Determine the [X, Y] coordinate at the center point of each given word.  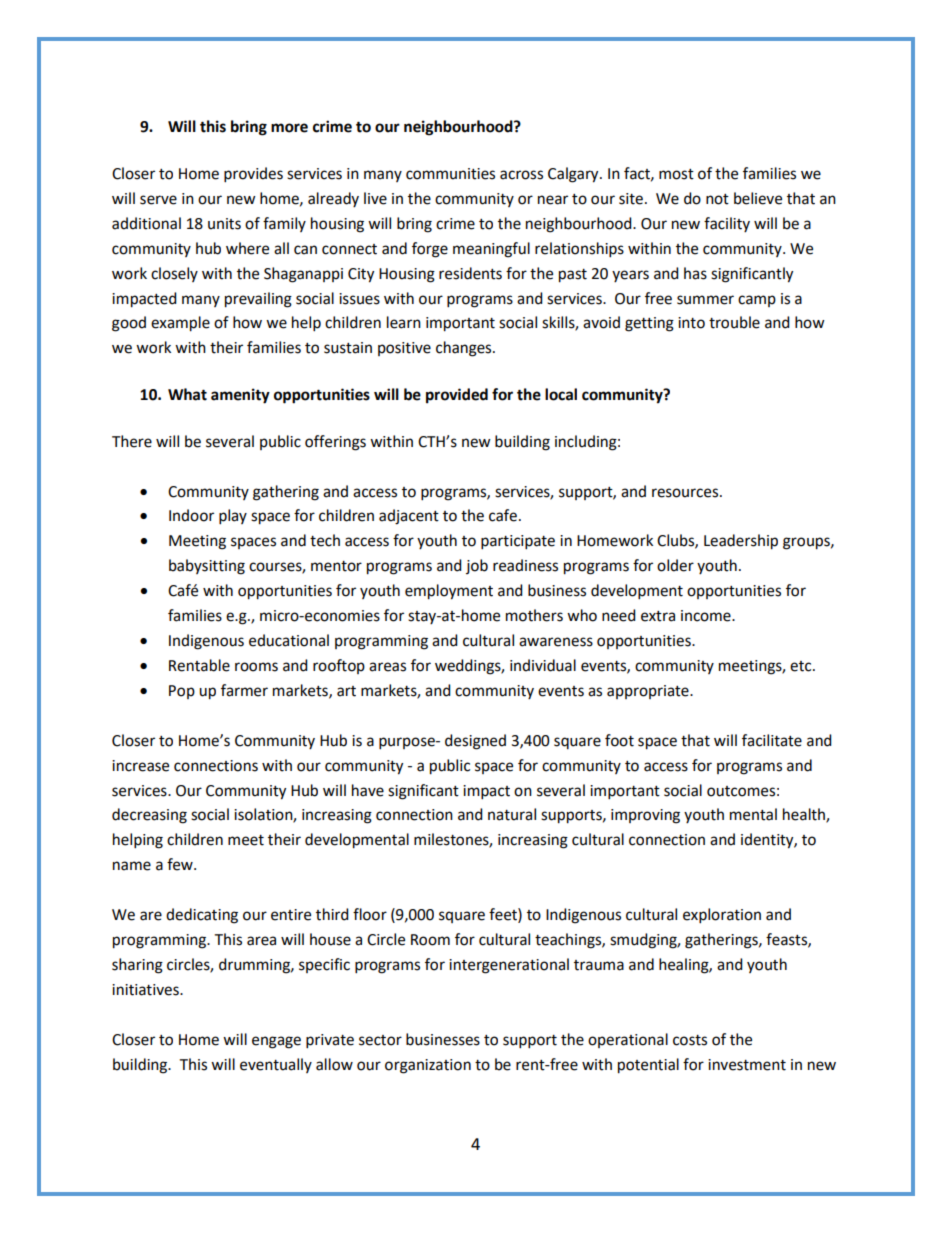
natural [512, 814]
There [132, 441]
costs [690, 1040]
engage [276, 1042]
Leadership [741, 542]
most [676, 174]
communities [450, 174]
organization [428, 1066]
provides [253, 175]
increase [140, 766]
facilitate [772, 740]
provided [457, 396]
